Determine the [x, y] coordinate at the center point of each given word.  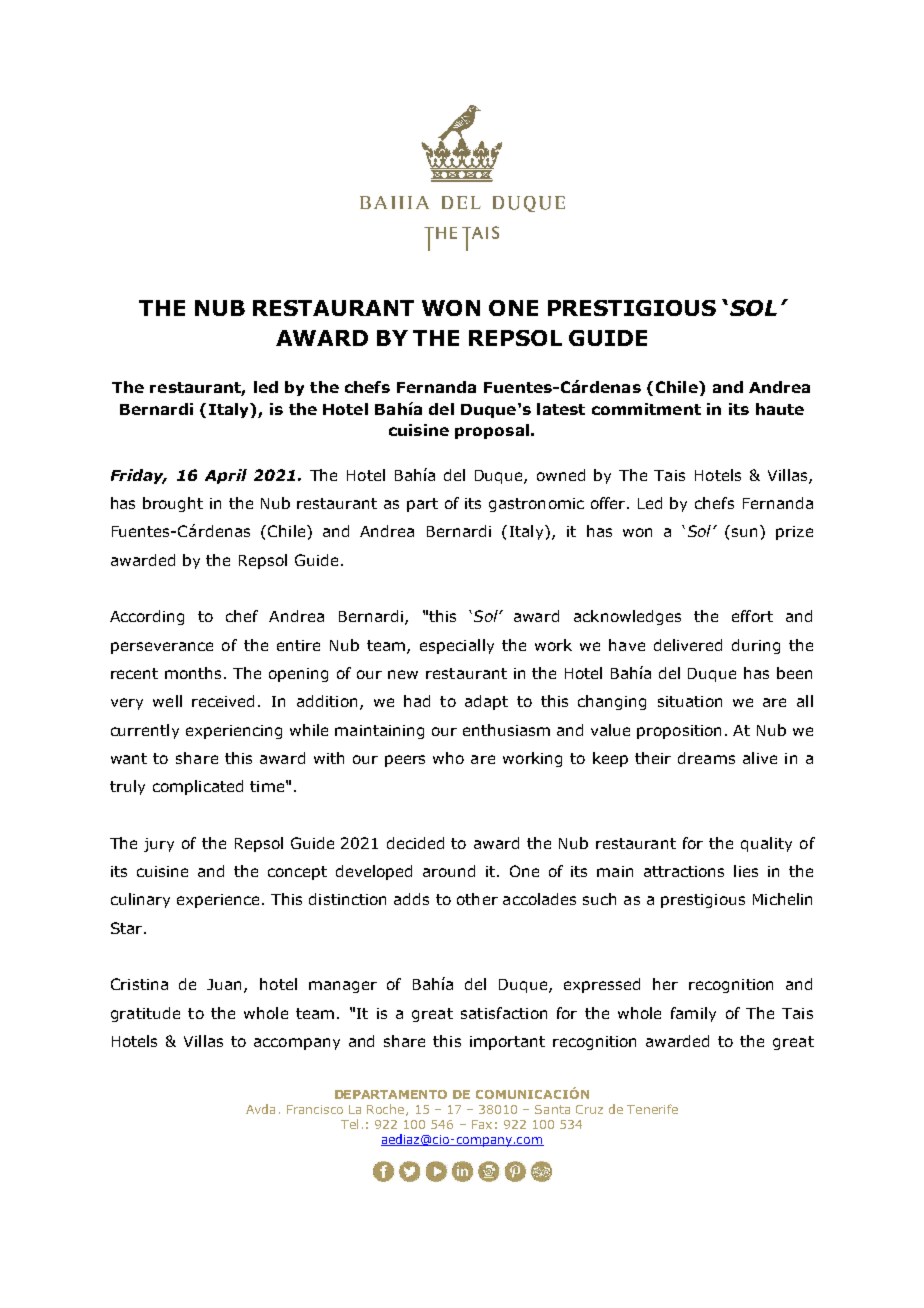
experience [220, 901]
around [449, 871]
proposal [492, 431]
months [195, 673]
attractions [684, 871]
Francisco [315, 1109]
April [226, 476]
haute [780, 409]
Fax [482, 1124]
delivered [688, 645]
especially [457, 646]
